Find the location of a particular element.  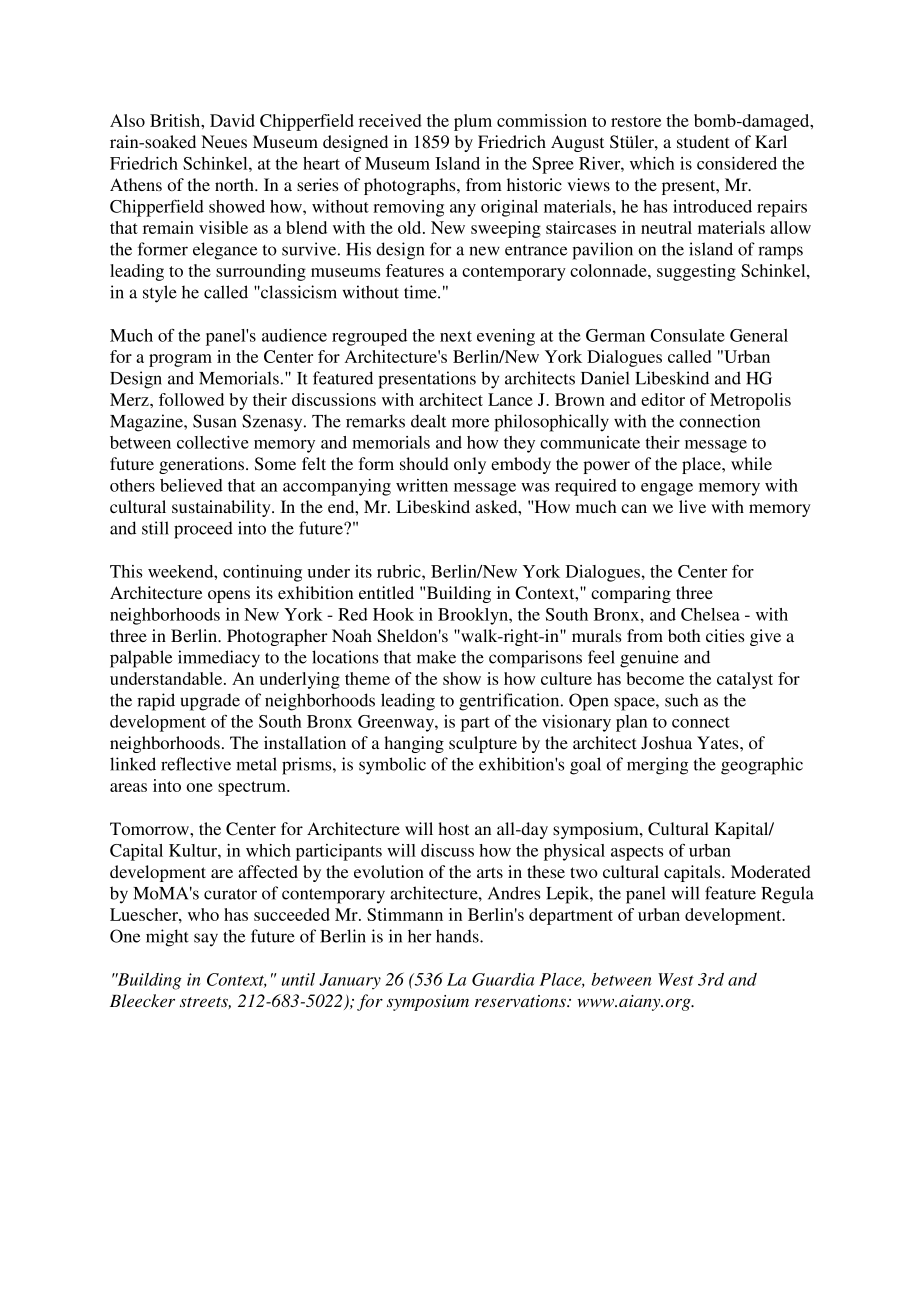

plum is located at coordinates (473, 122).
